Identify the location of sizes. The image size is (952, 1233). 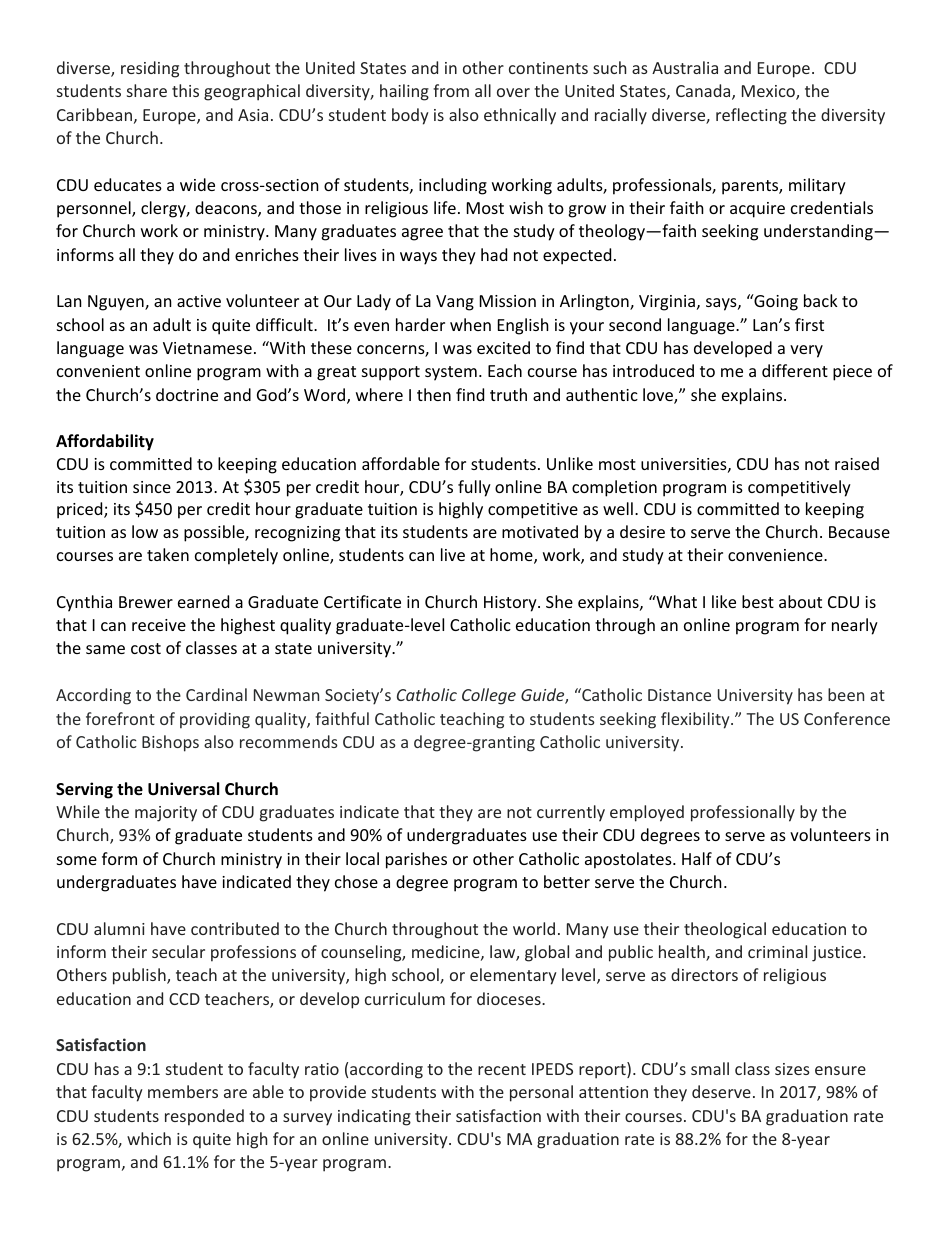
(792, 1069).
